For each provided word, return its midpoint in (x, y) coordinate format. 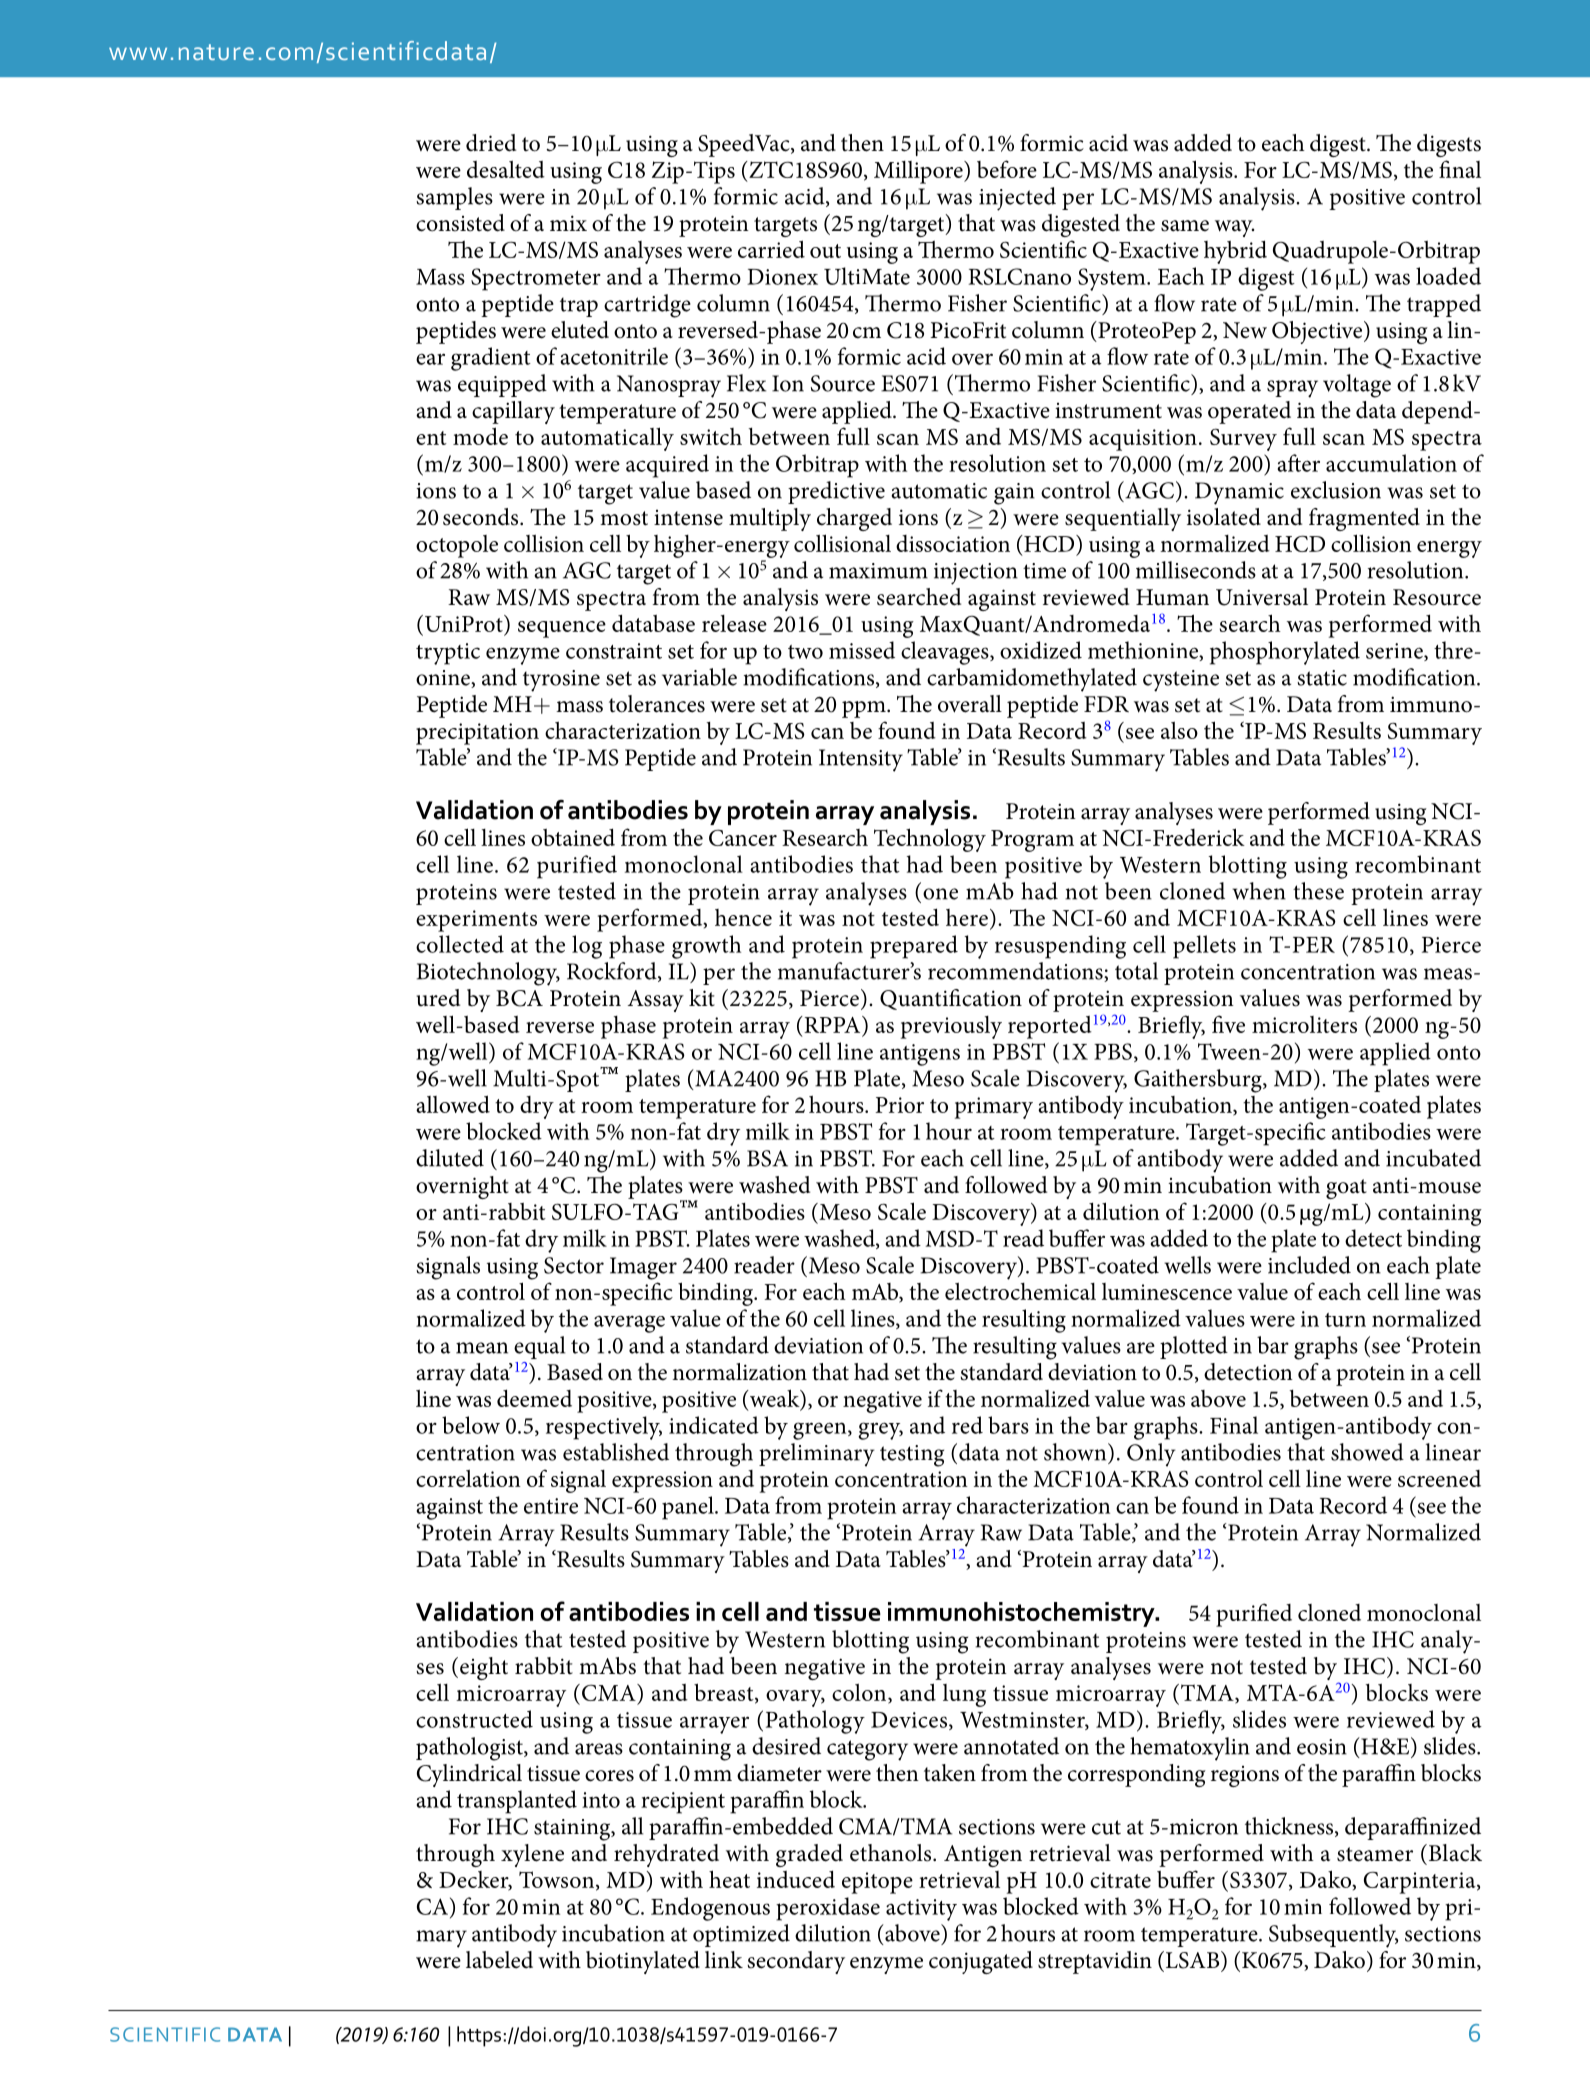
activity (921, 1910)
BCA (519, 998)
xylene (532, 1855)
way (1234, 228)
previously (951, 1027)
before (1007, 169)
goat (1346, 1189)
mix (568, 223)
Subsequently (1333, 1936)
